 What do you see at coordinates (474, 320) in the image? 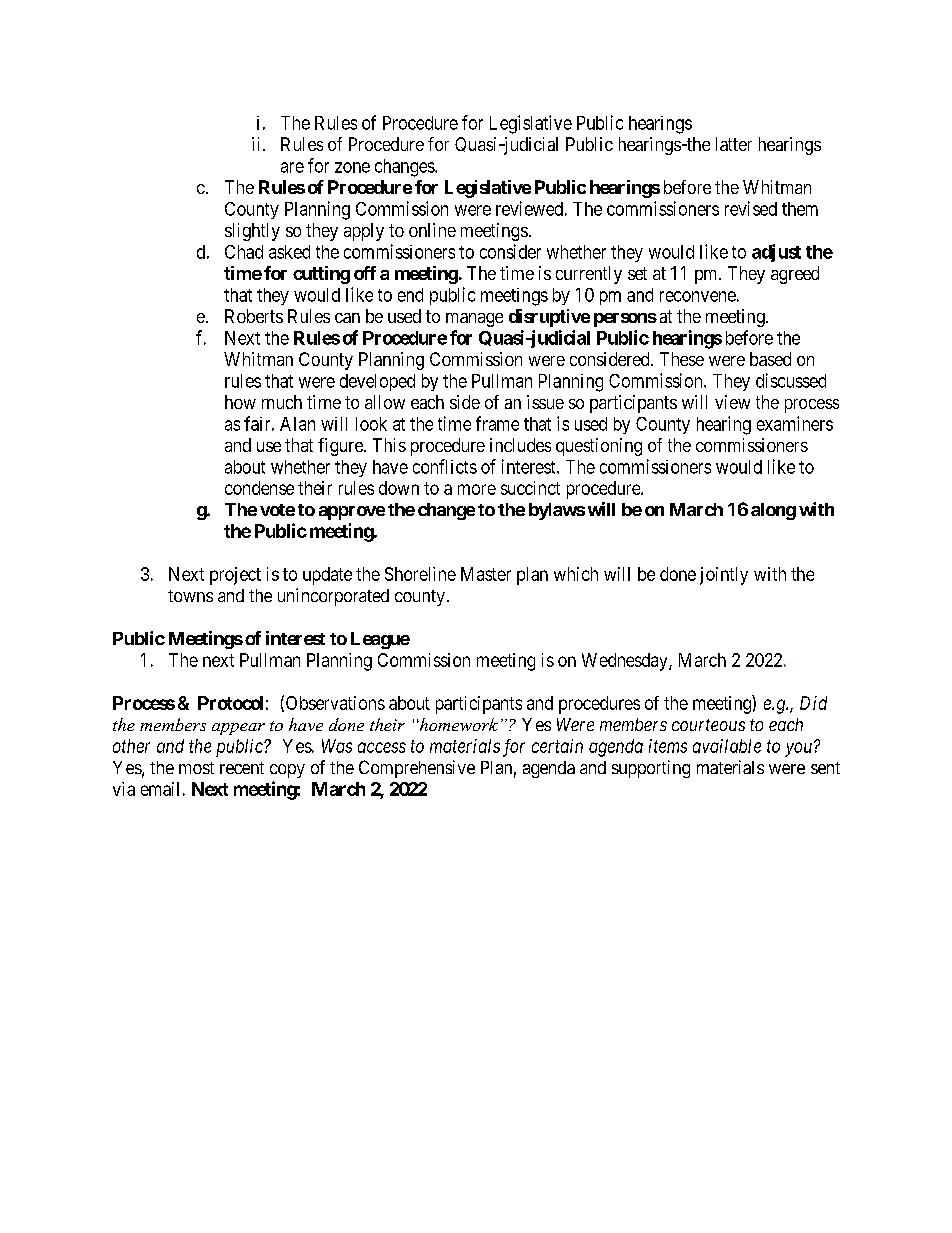
I see `manage` at bounding box center [474, 320].
